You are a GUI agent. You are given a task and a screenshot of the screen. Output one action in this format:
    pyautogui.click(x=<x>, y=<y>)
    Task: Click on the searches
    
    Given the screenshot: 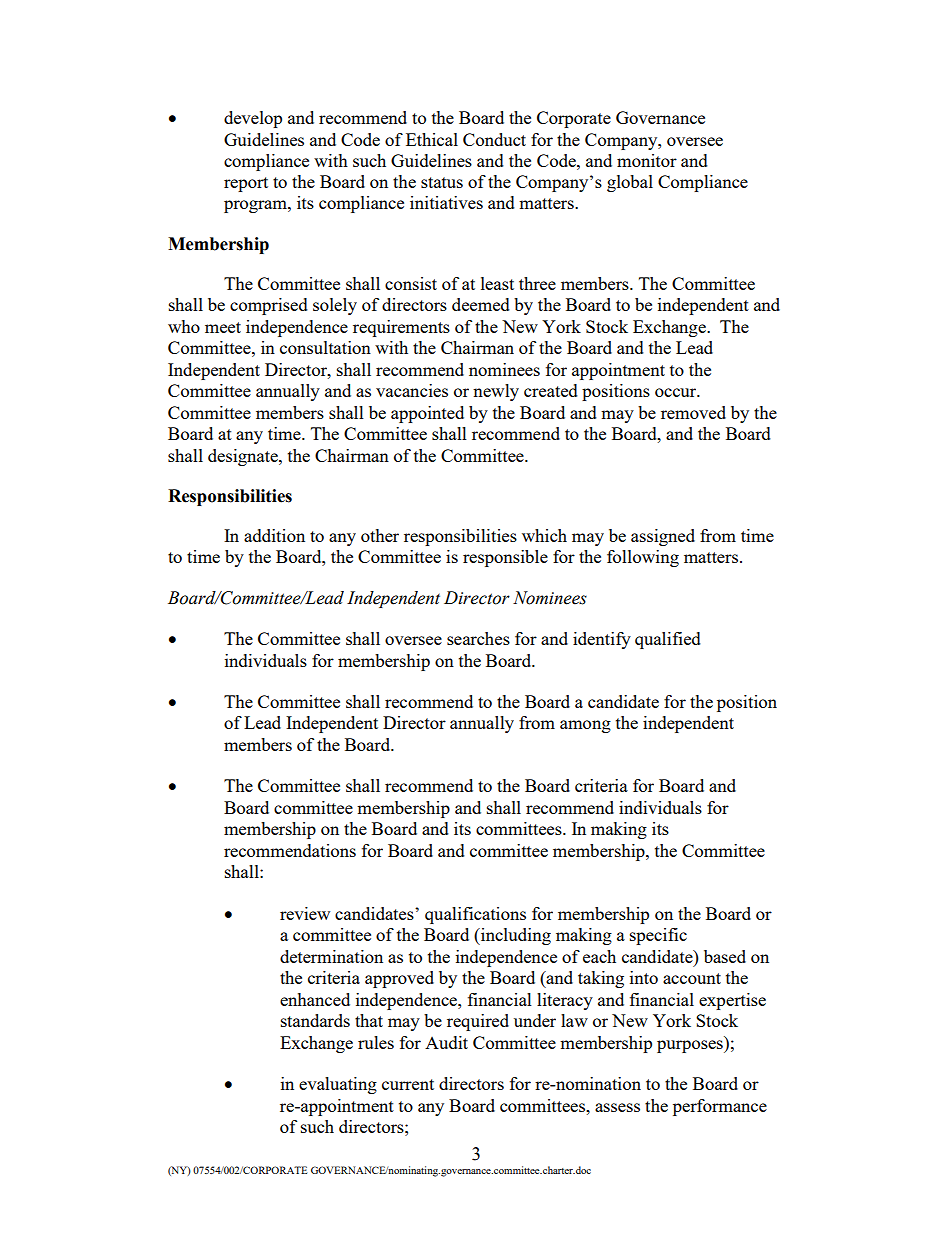 What is the action you would take?
    pyautogui.click(x=478, y=638)
